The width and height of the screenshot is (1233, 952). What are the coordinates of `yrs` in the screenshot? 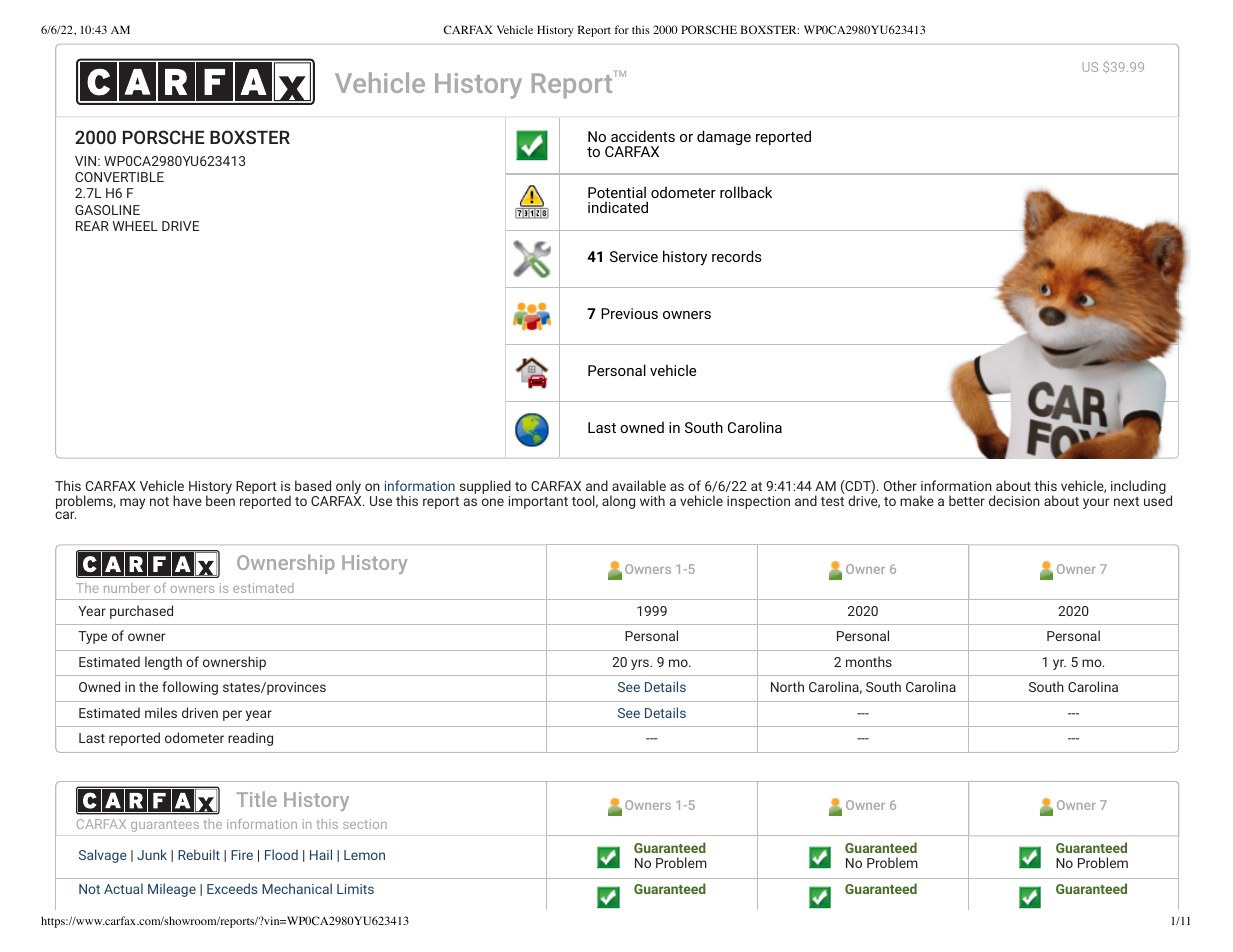 It's located at (641, 664).
